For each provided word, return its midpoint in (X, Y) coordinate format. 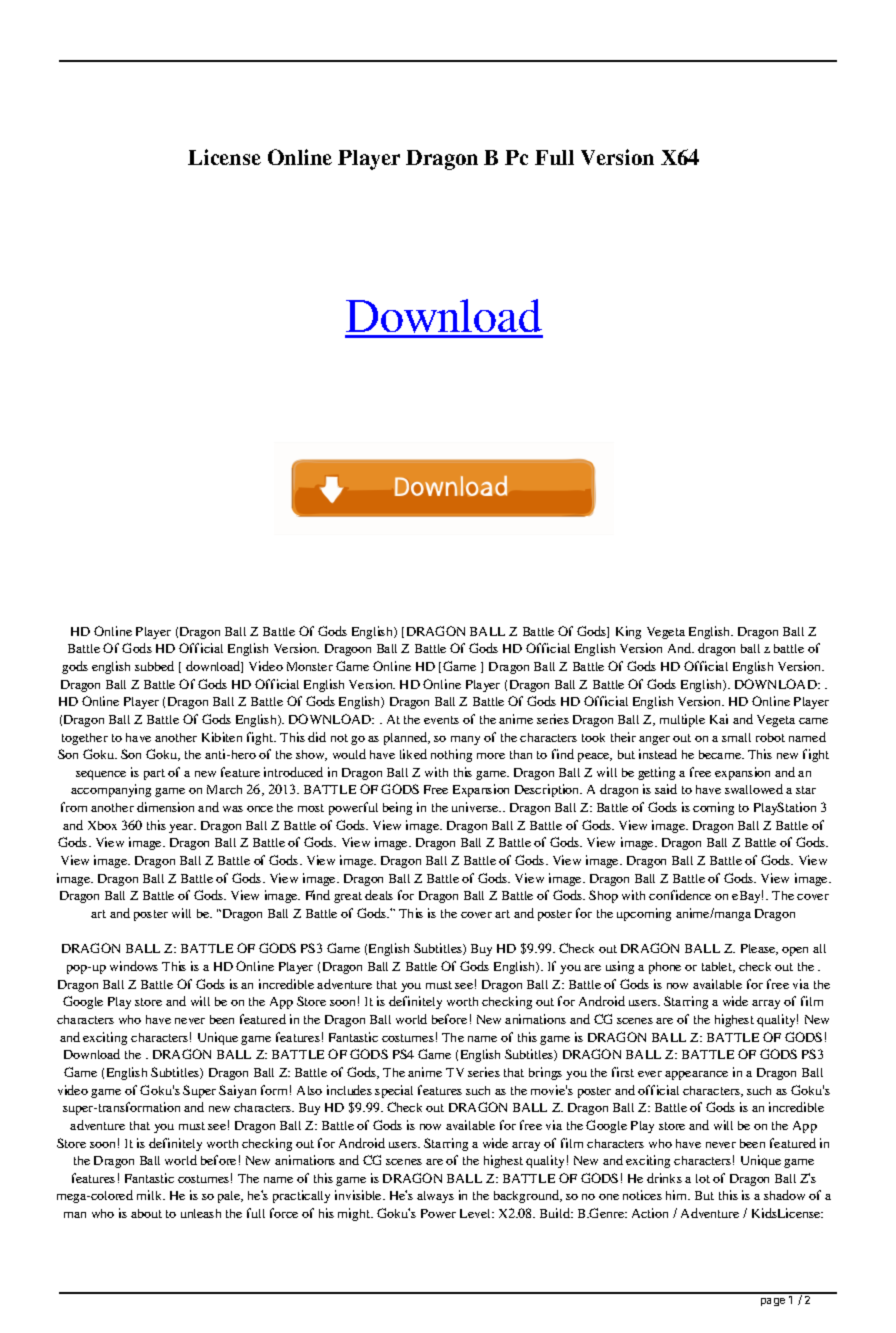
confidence (680, 895)
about (146, 1213)
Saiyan (237, 1091)
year (182, 828)
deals (379, 895)
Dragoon (348, 650)
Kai (719, 719)
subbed (154, 666)
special (394, 1091)
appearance (696, 1075)
